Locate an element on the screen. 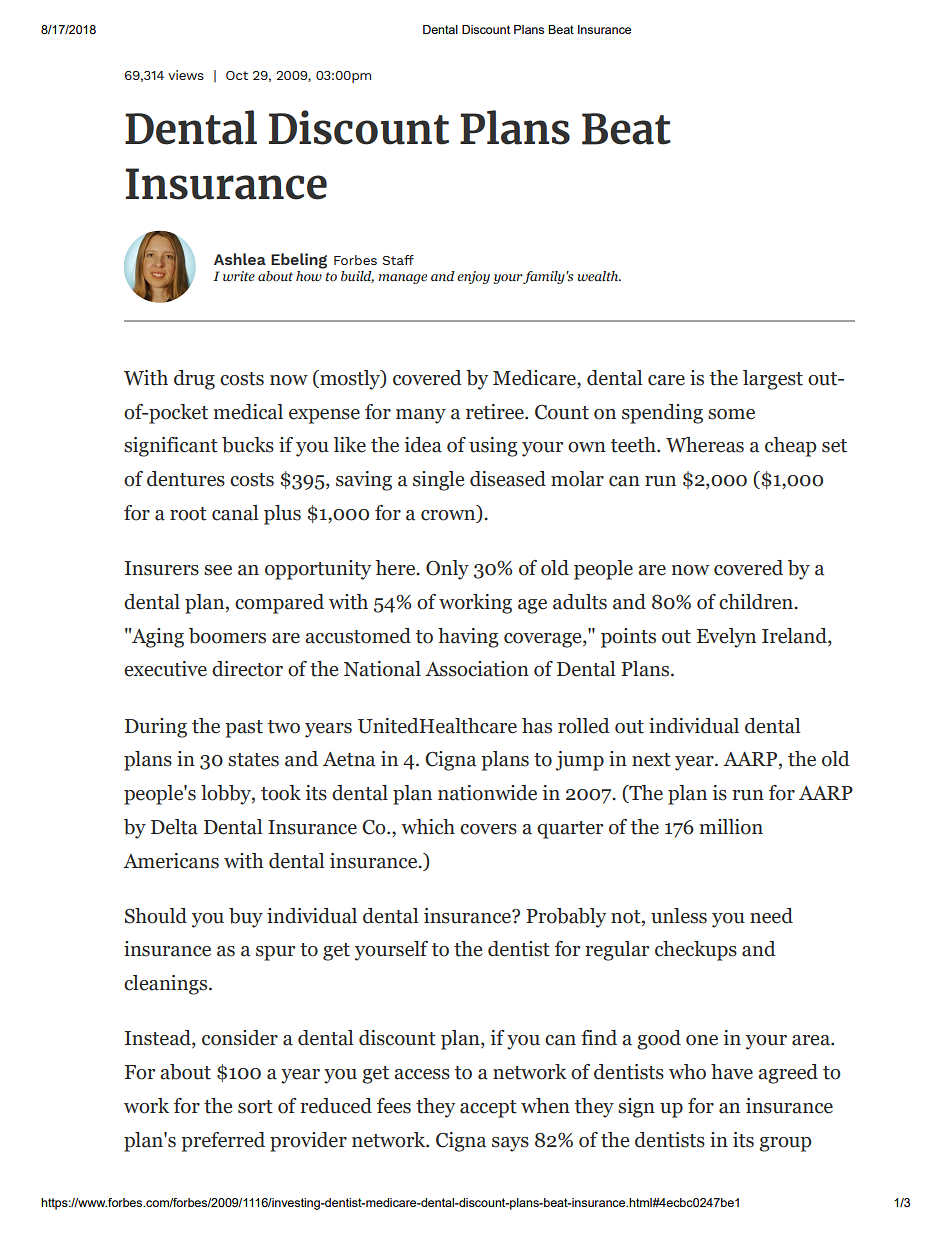 This screenshot has width=952, height=1233. wealth is located at coordinates (599, 276).
